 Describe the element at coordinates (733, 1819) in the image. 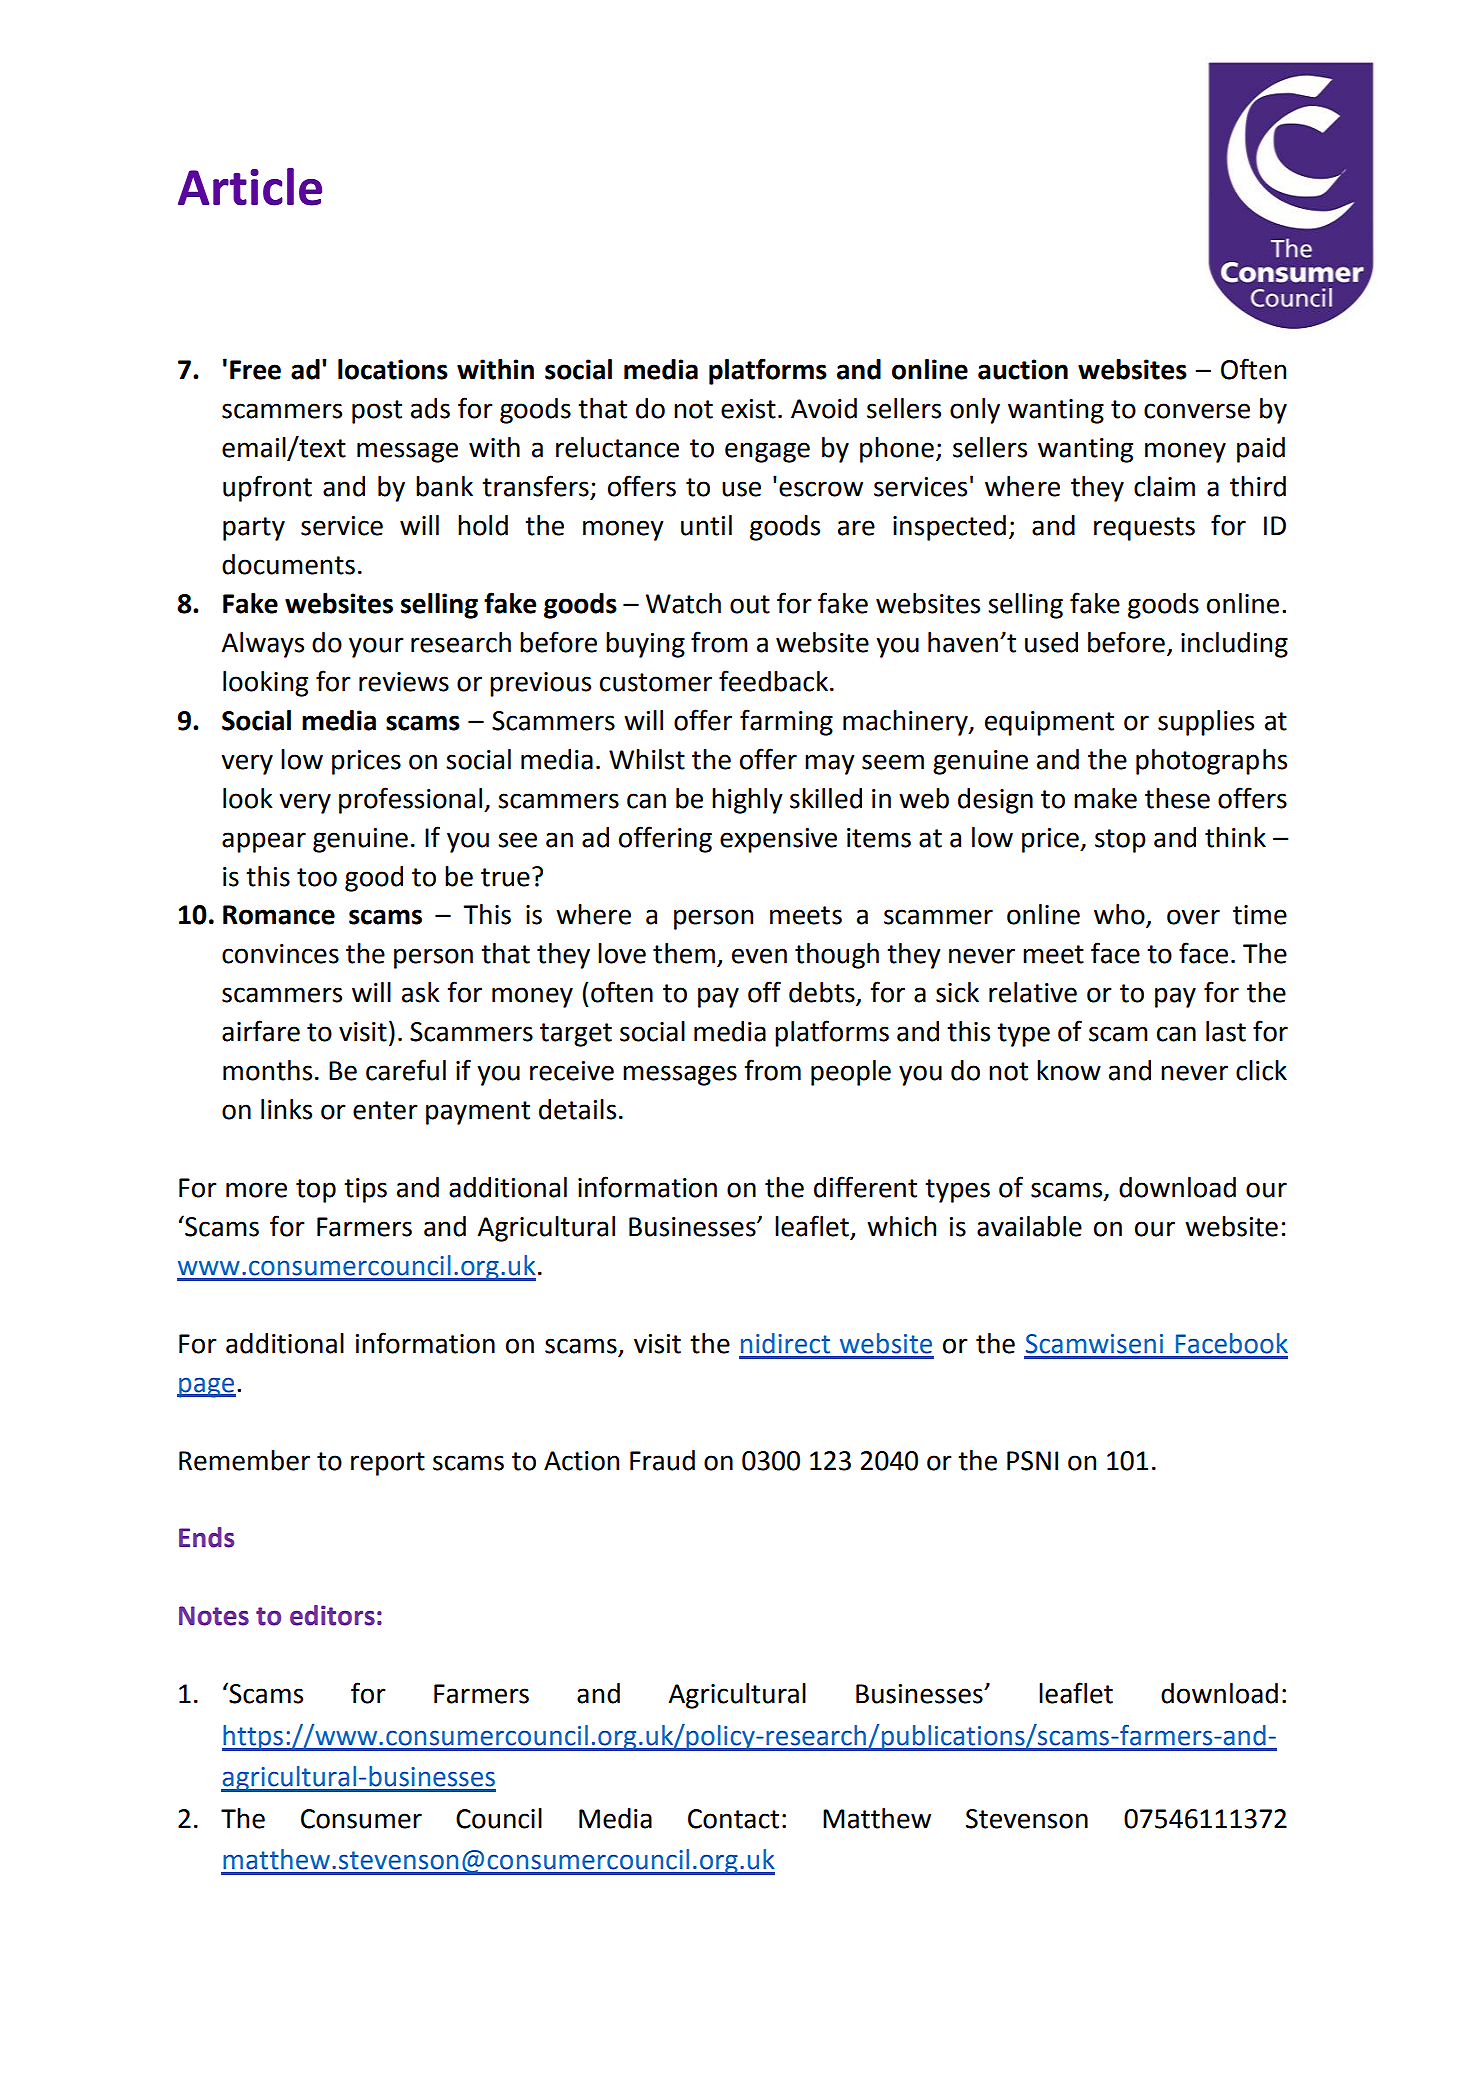

I see `Contact` at that location.
